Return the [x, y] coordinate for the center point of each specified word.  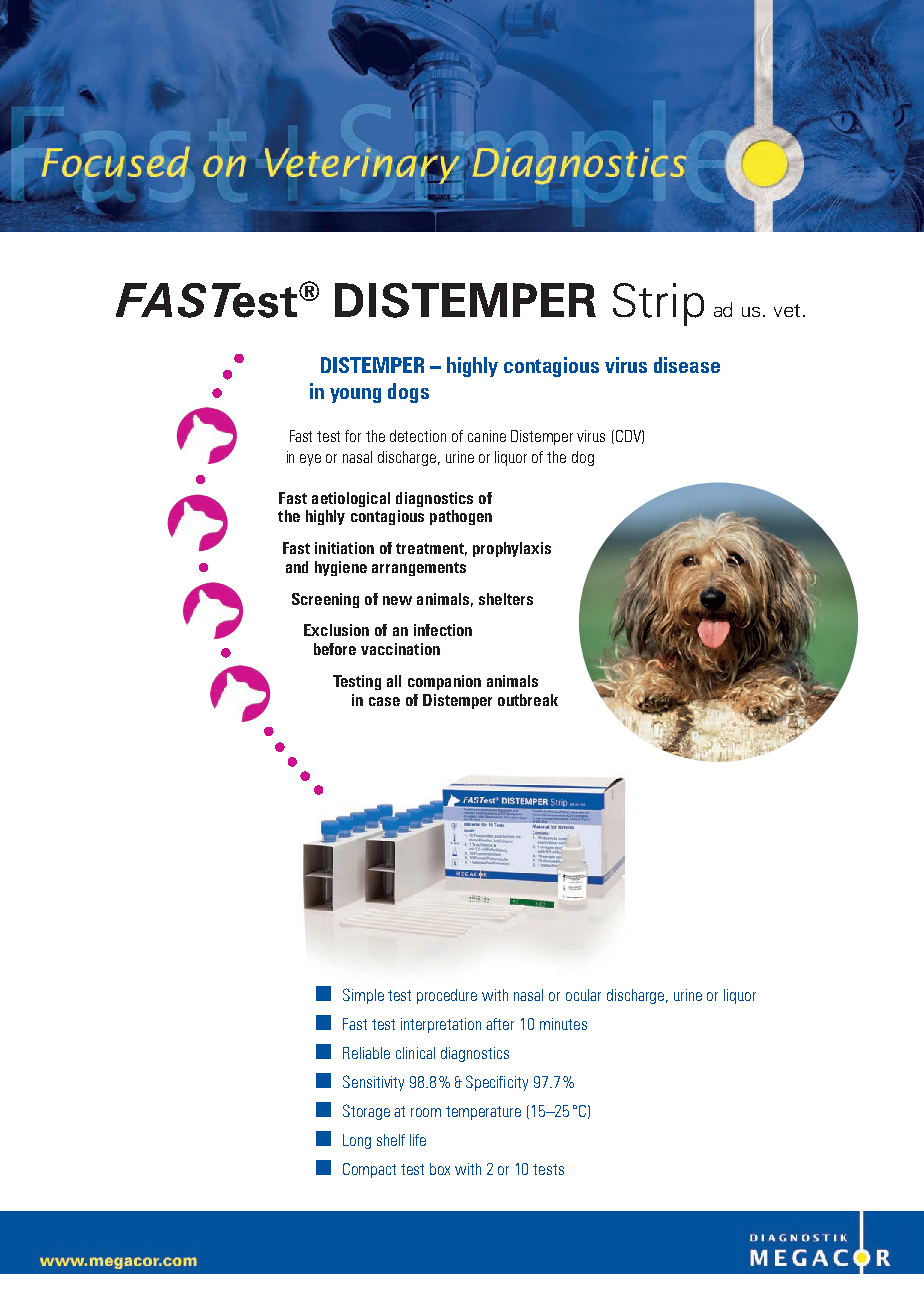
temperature [483, 1113]
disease [687, 365]
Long [357, 1141]
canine [487, 436]
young [355, 395]
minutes [563, 1024]
